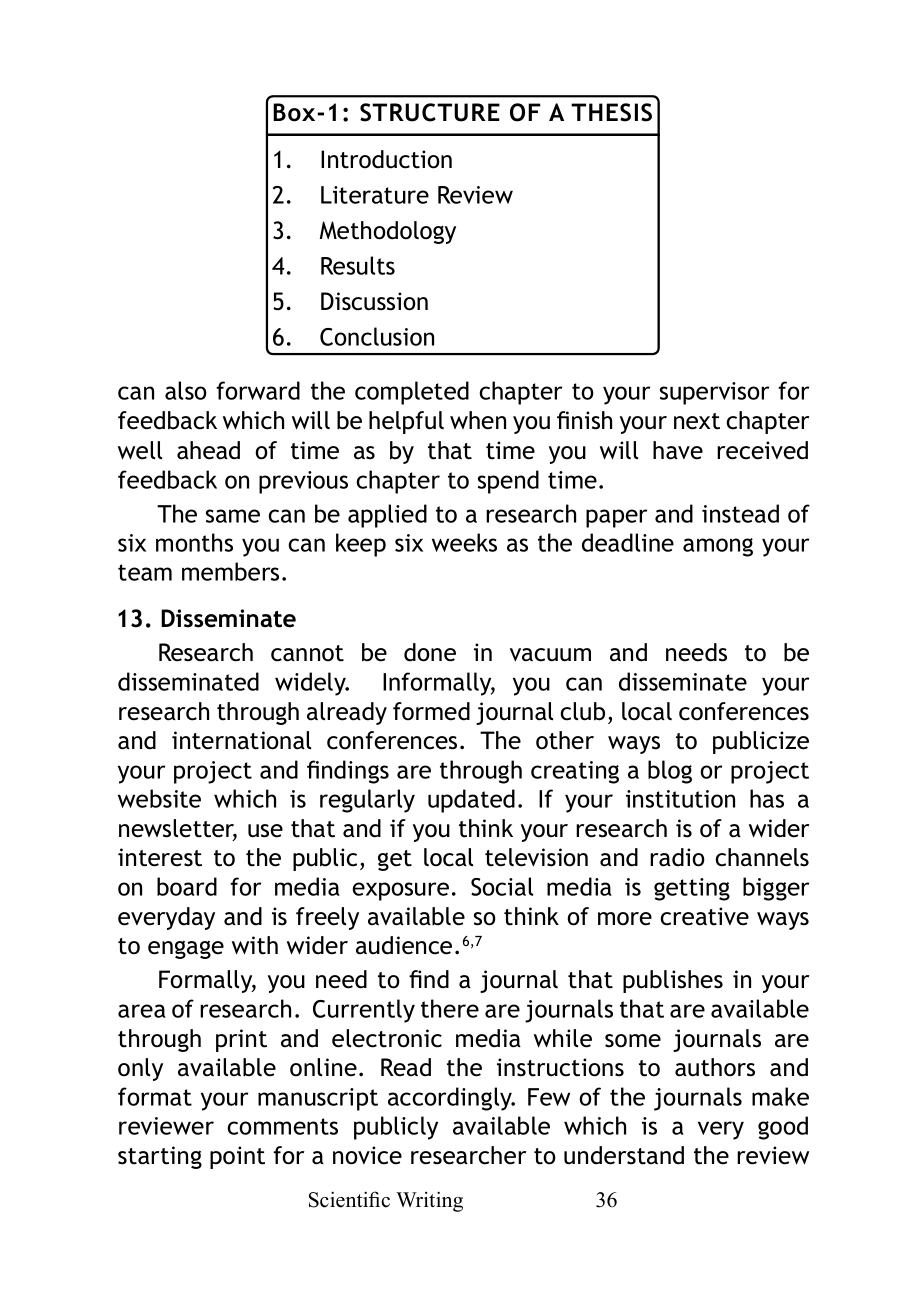 The width and height of the screenshot is (924, 1311). Describe the element at coordinates (430, 112) in the screenshot. I see `STRUCTURE` at that location.
